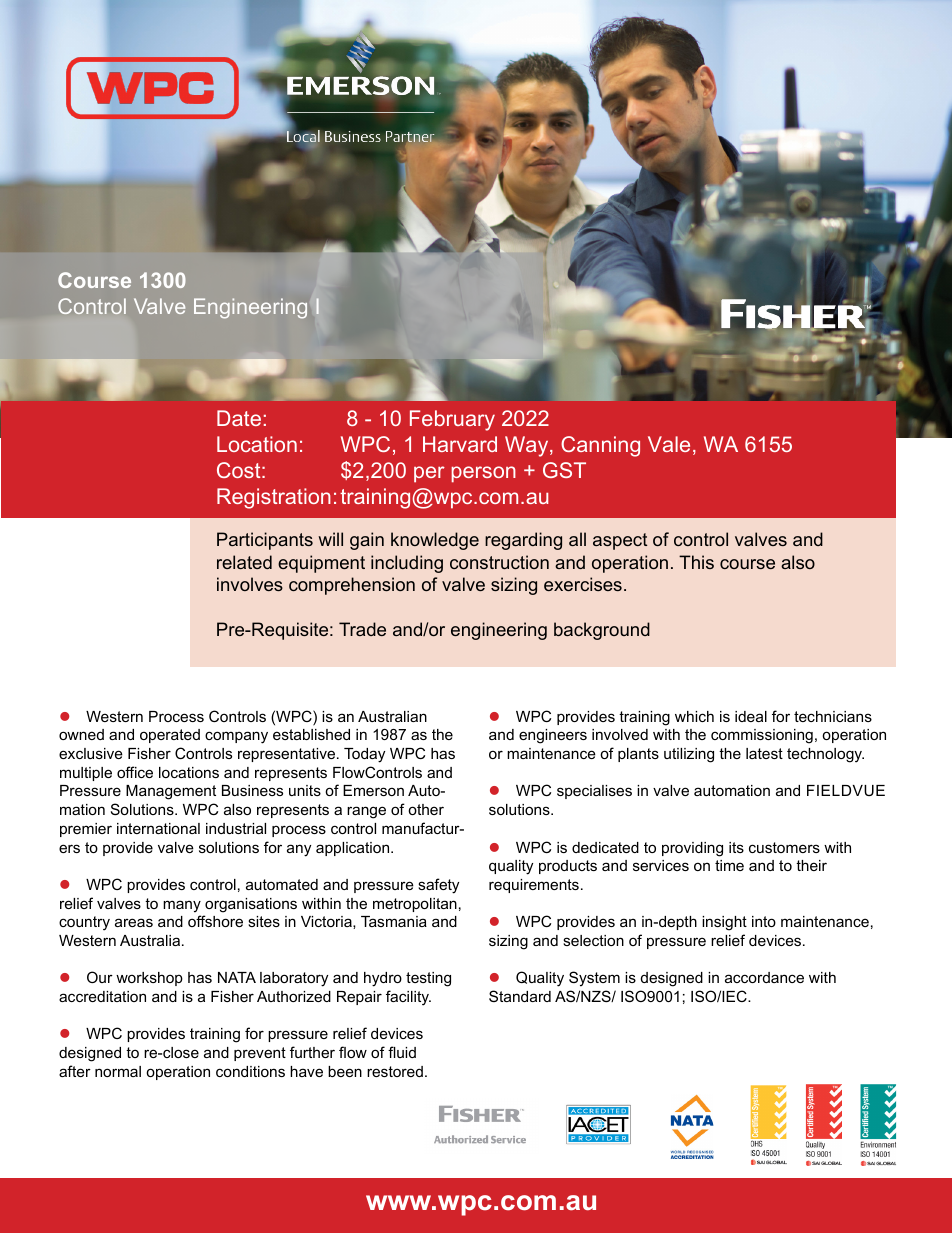 This screenshot has width=952, height=1233. I want to click on Vale, so click(669, 444).
